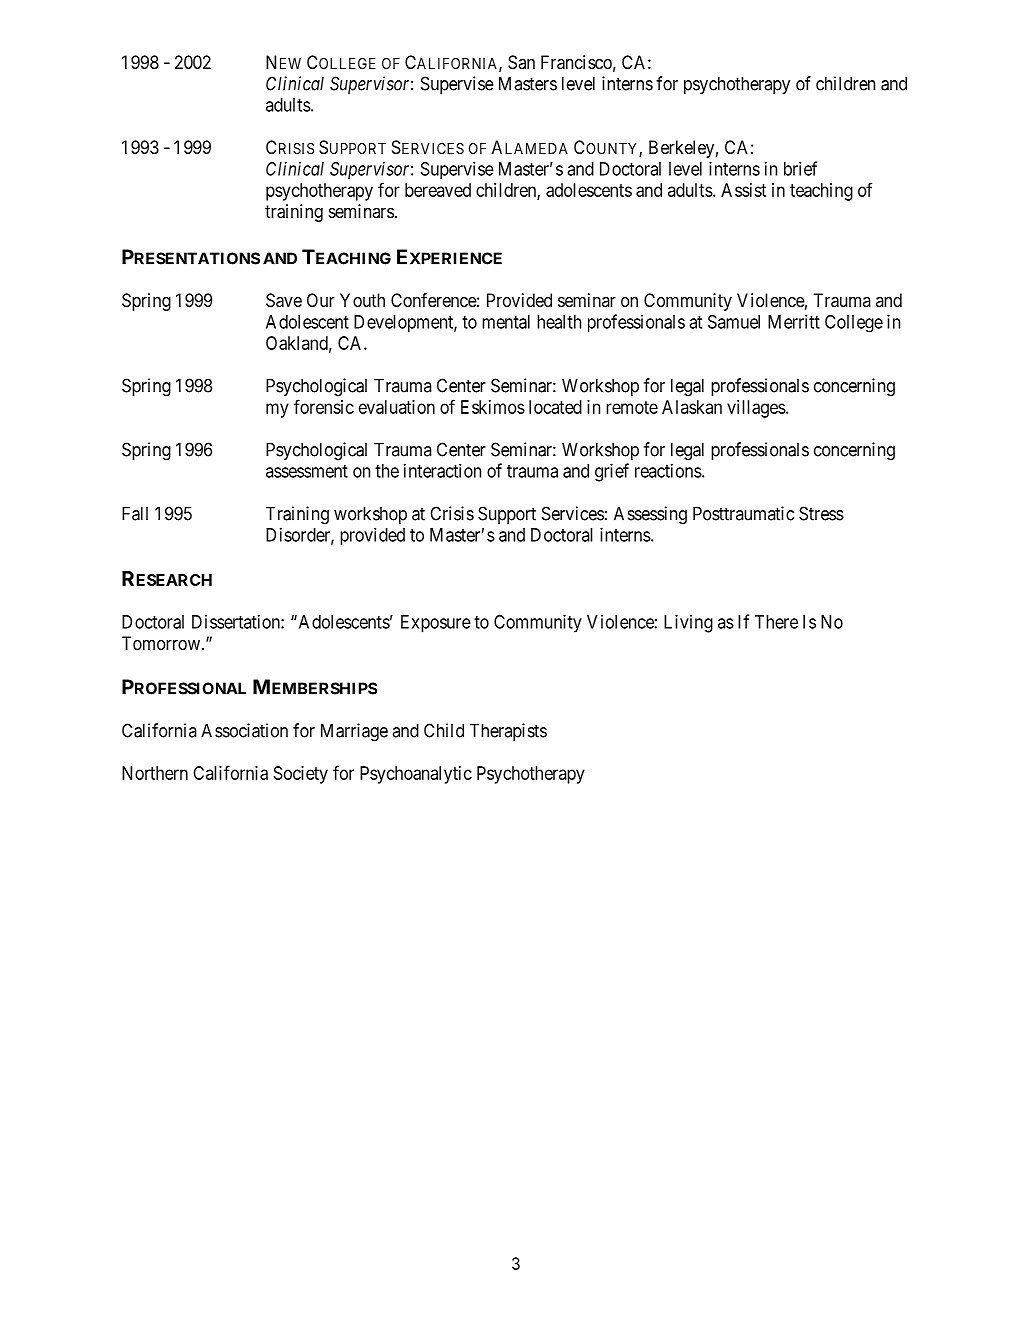  I want to click on bereaved, so click(438, 190).
